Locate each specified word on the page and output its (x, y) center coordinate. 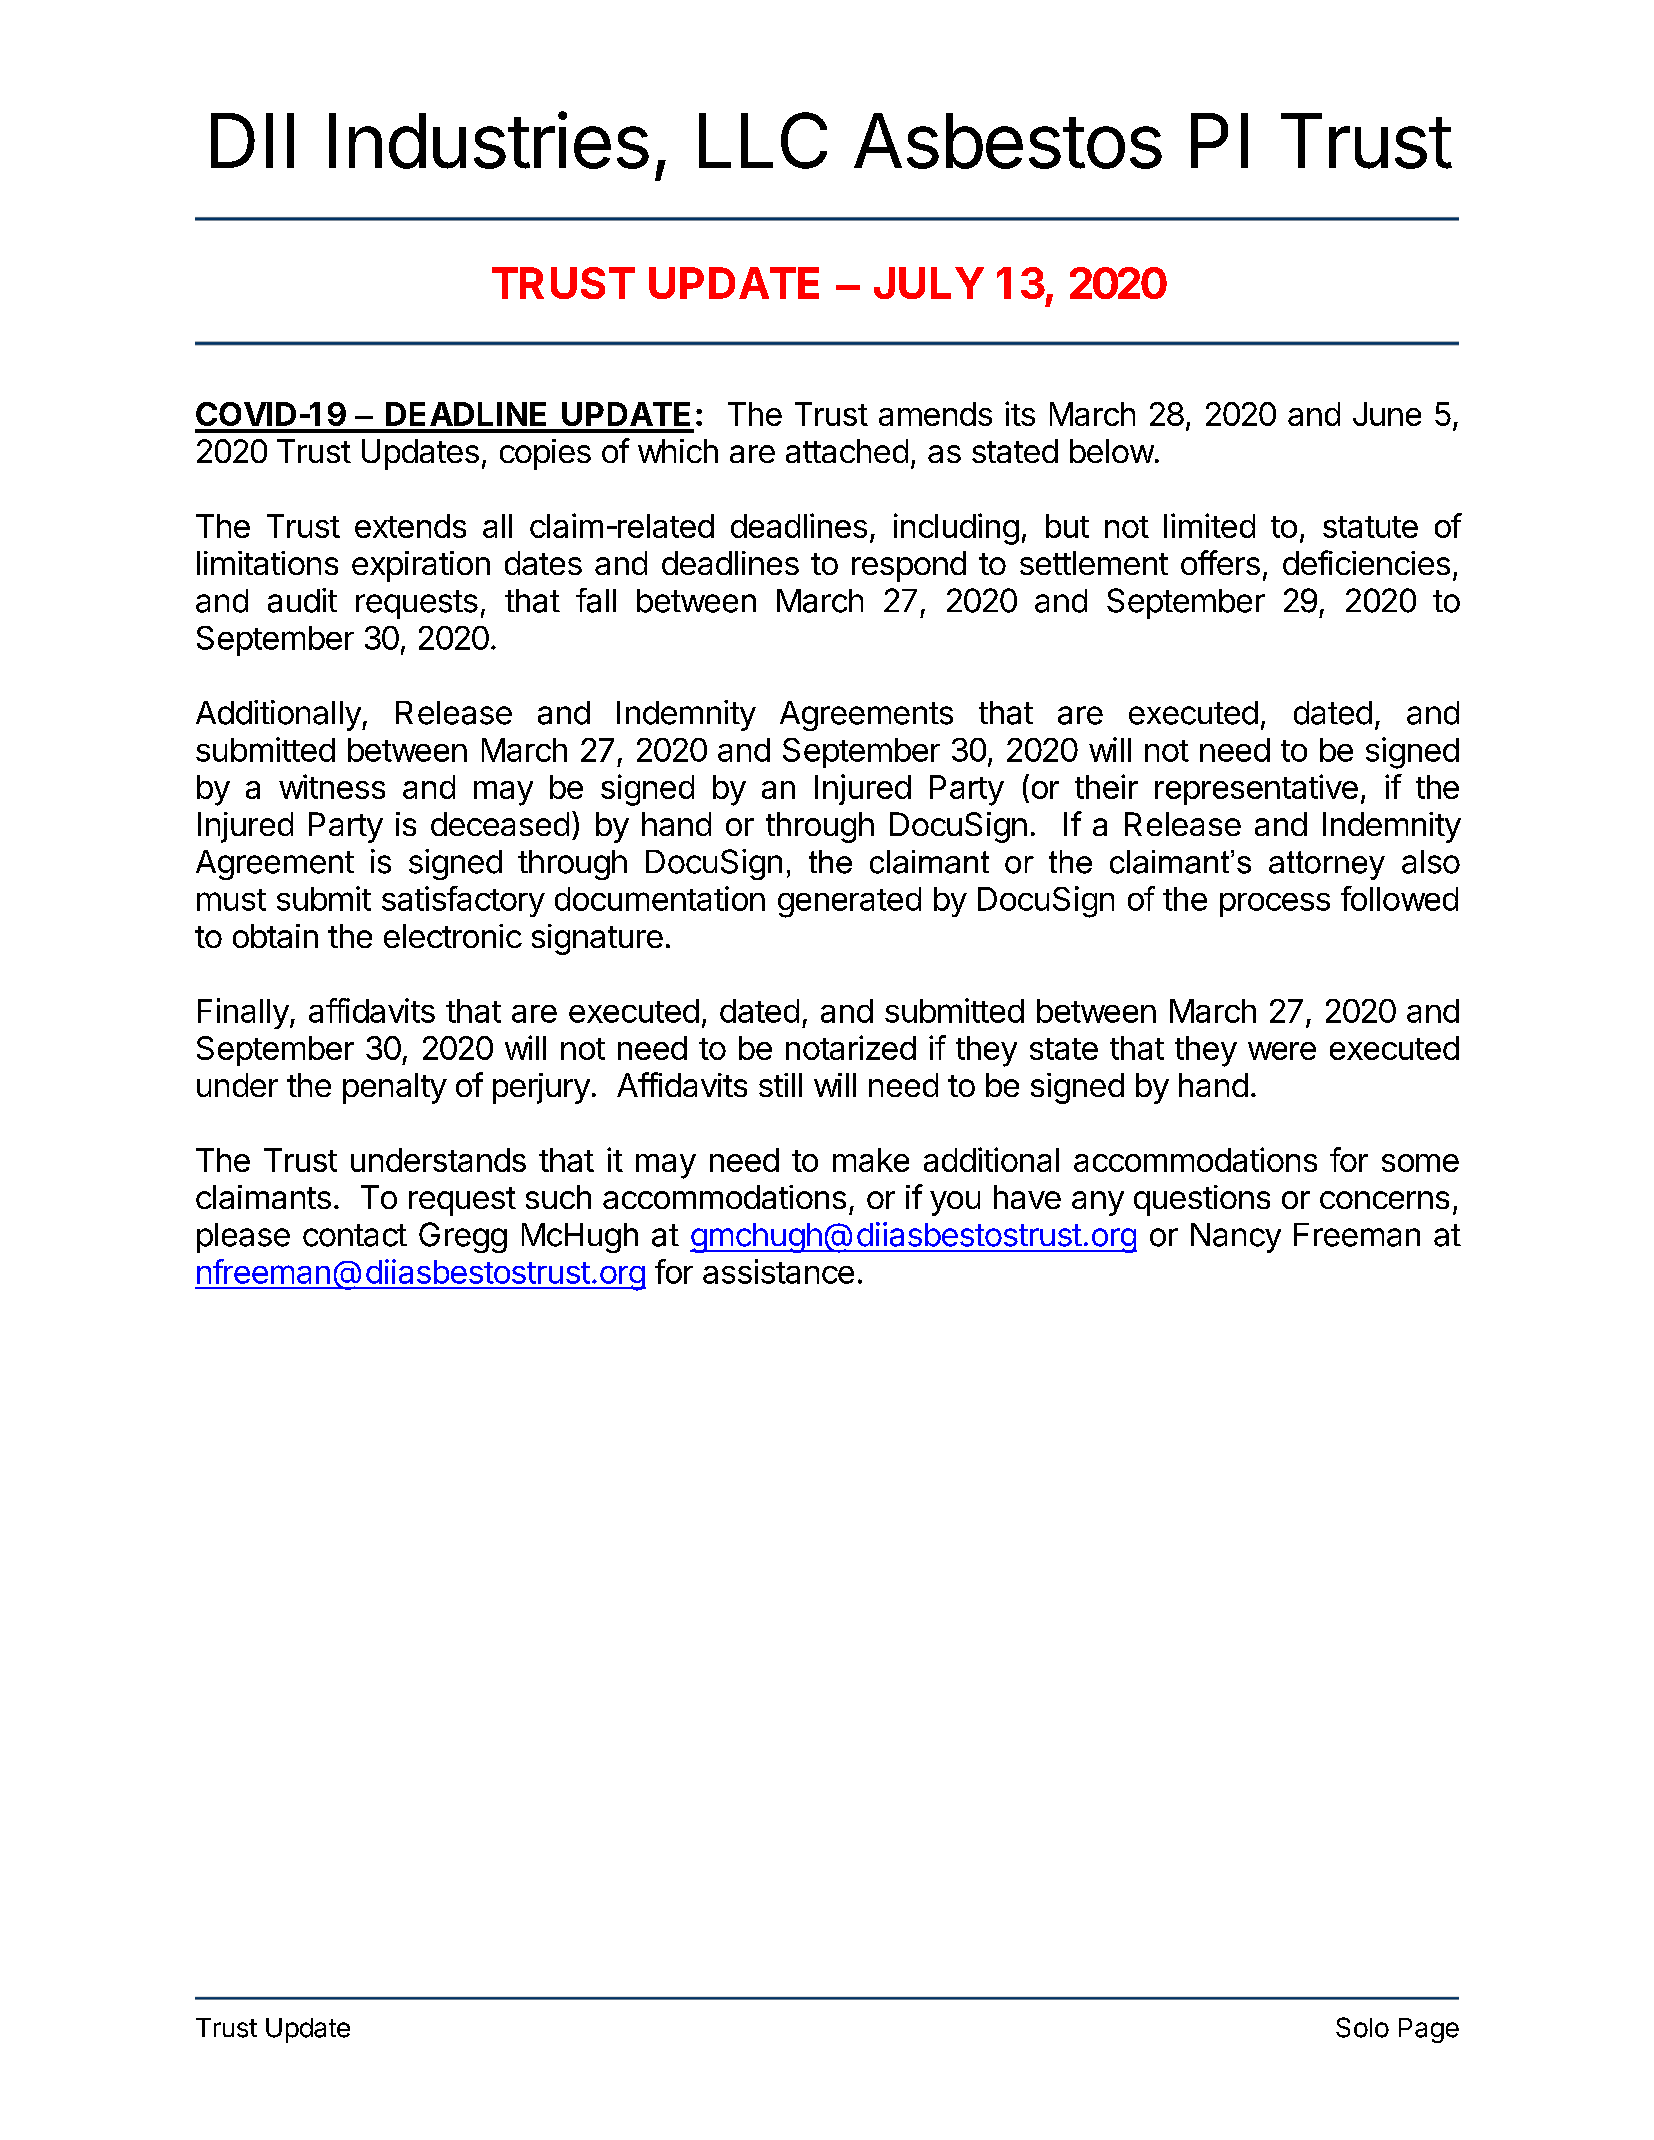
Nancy (1236, 1238)
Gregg (463, 1237)
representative (1256, 789)
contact (355, 1235)
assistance (778, 1271)
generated (849, 902)
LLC (763, 140)
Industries (489, 140)
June (1387, 414)
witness (332, 786)
